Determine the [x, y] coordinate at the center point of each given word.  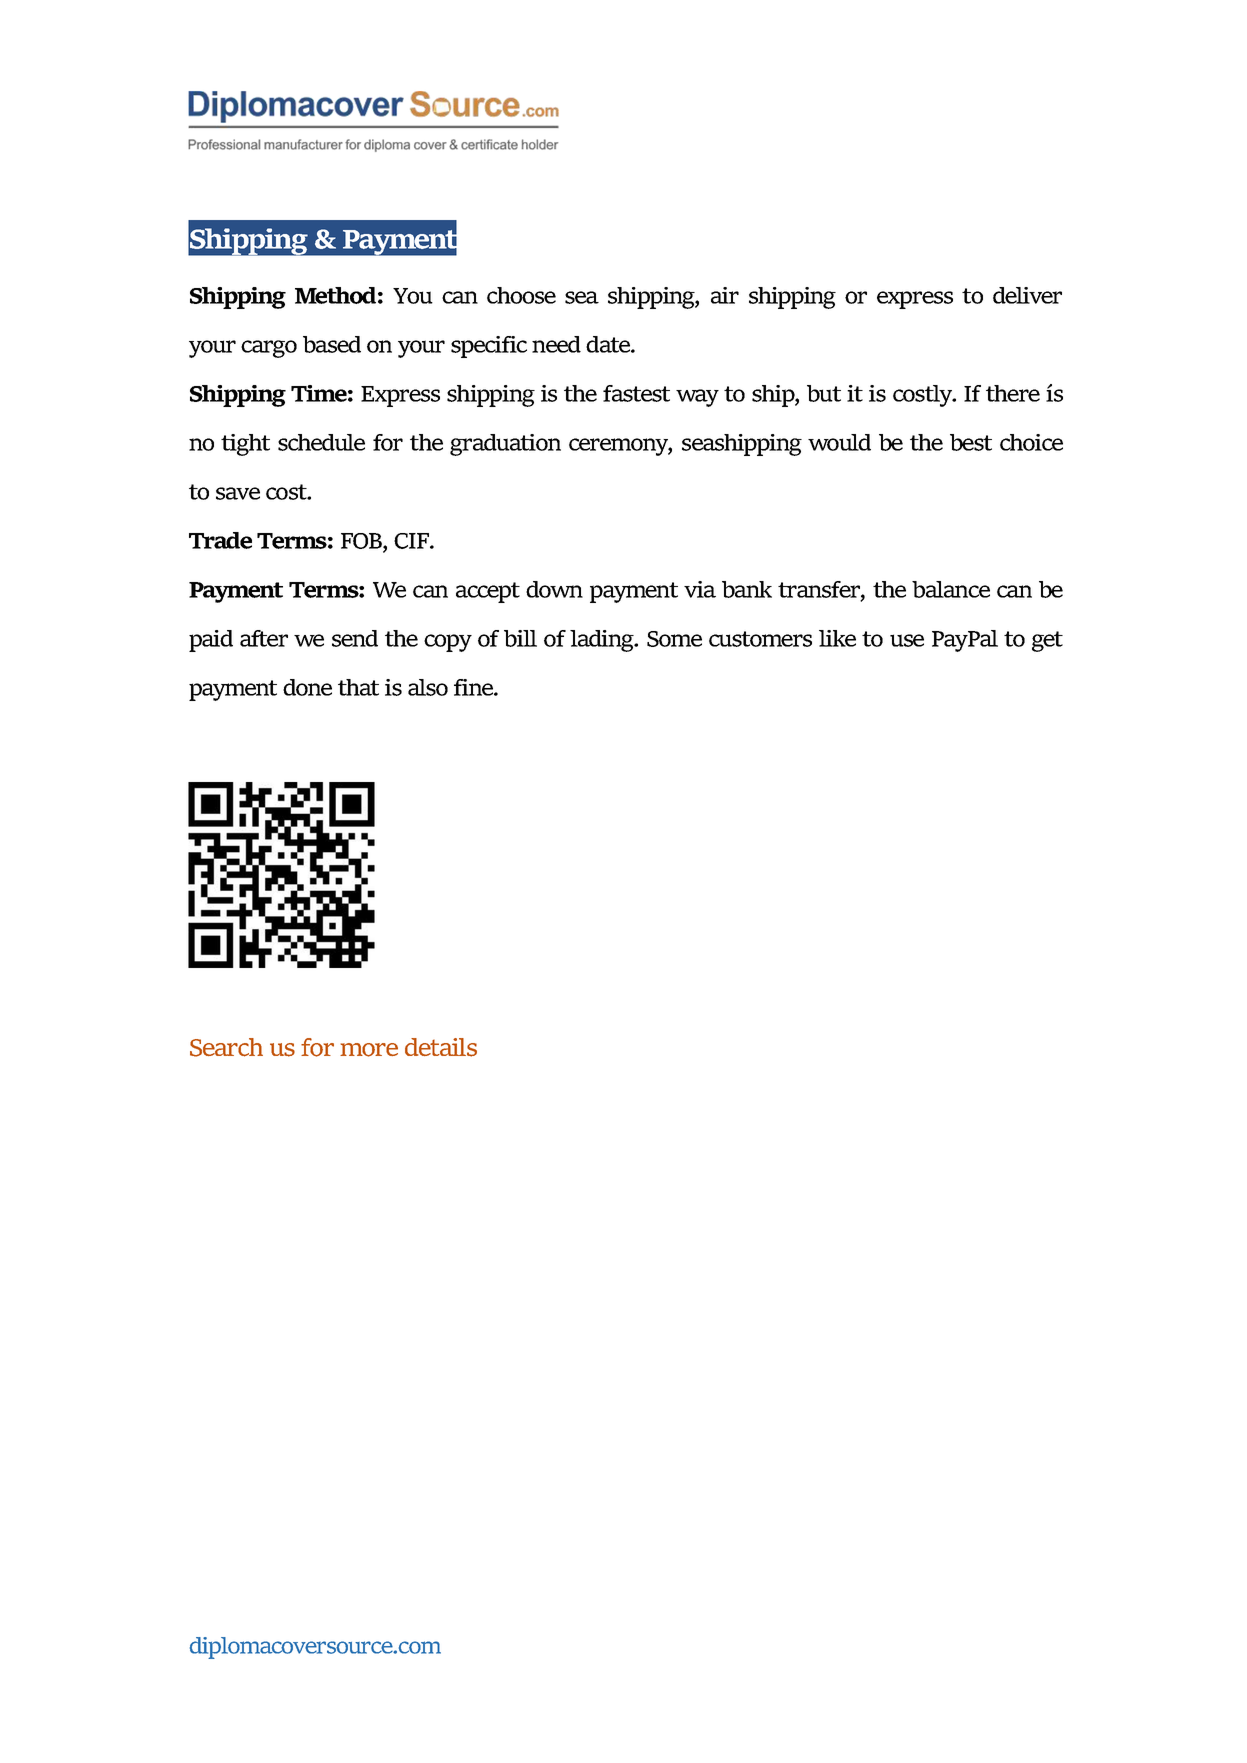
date [609, 344]
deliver [1027, 295]
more [369, 1050]
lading [603, 641]
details [441, 1047]
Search [226, 1047]
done [307, 687]
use [907, 640]
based [332, 344]
